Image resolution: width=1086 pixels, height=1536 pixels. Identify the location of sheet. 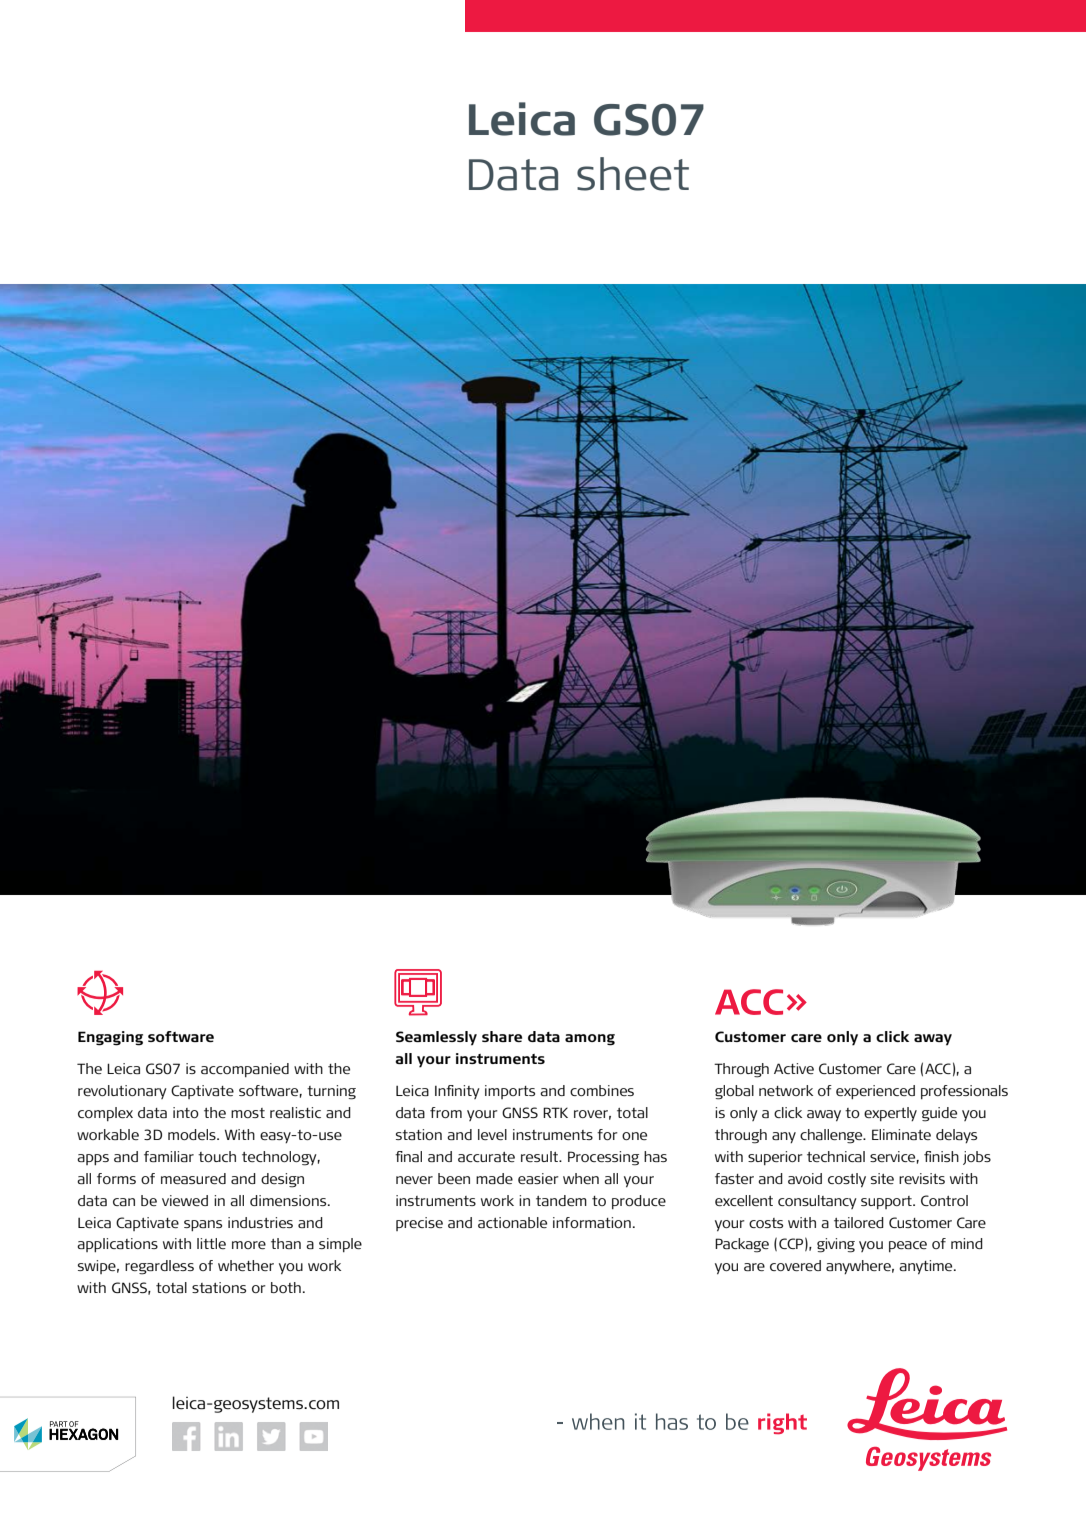
(633, 174).
